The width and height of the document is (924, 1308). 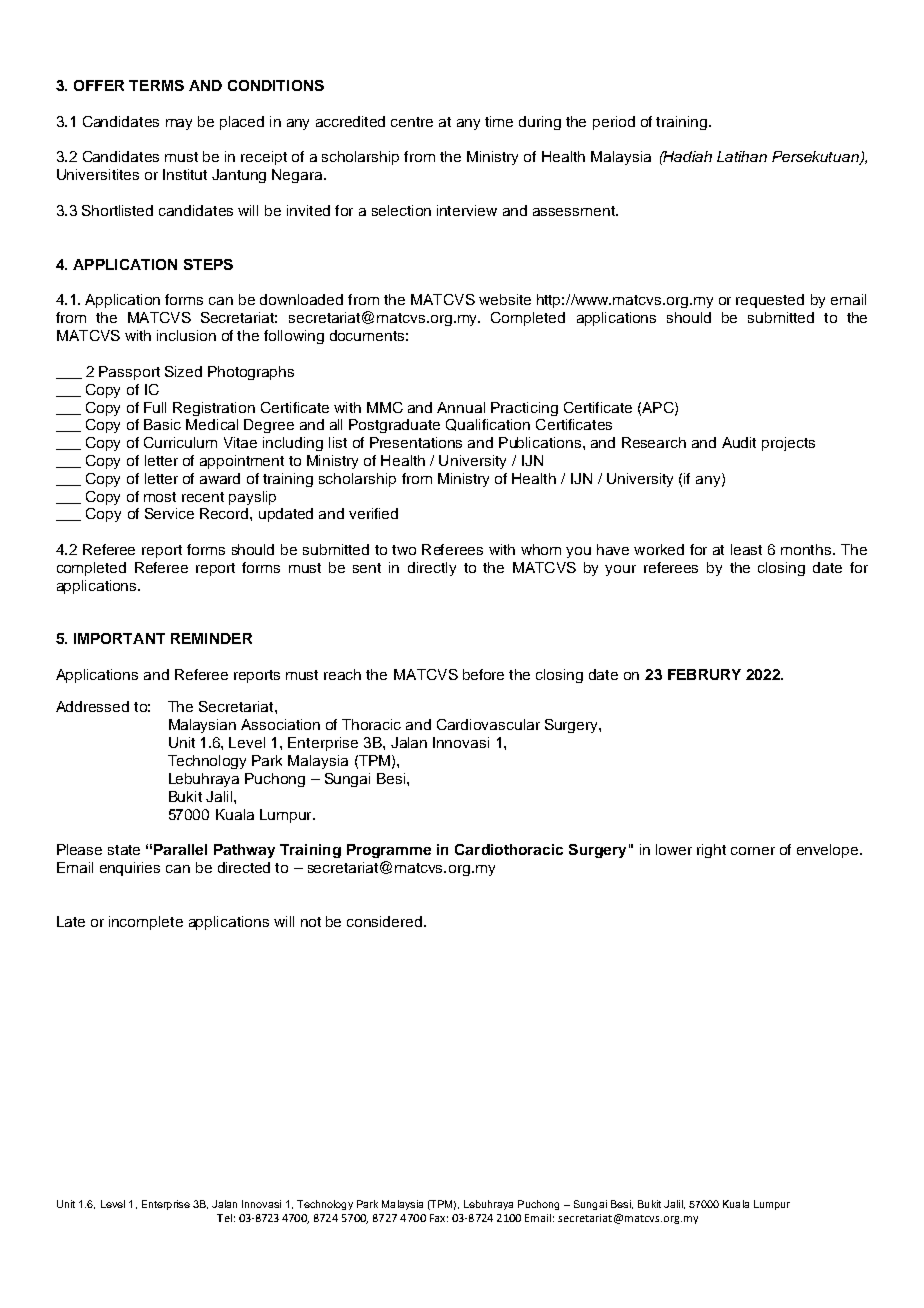 What do you see at coordinates (386, 921) in the document?
I see `considered` at bounding box center [386, 921].
